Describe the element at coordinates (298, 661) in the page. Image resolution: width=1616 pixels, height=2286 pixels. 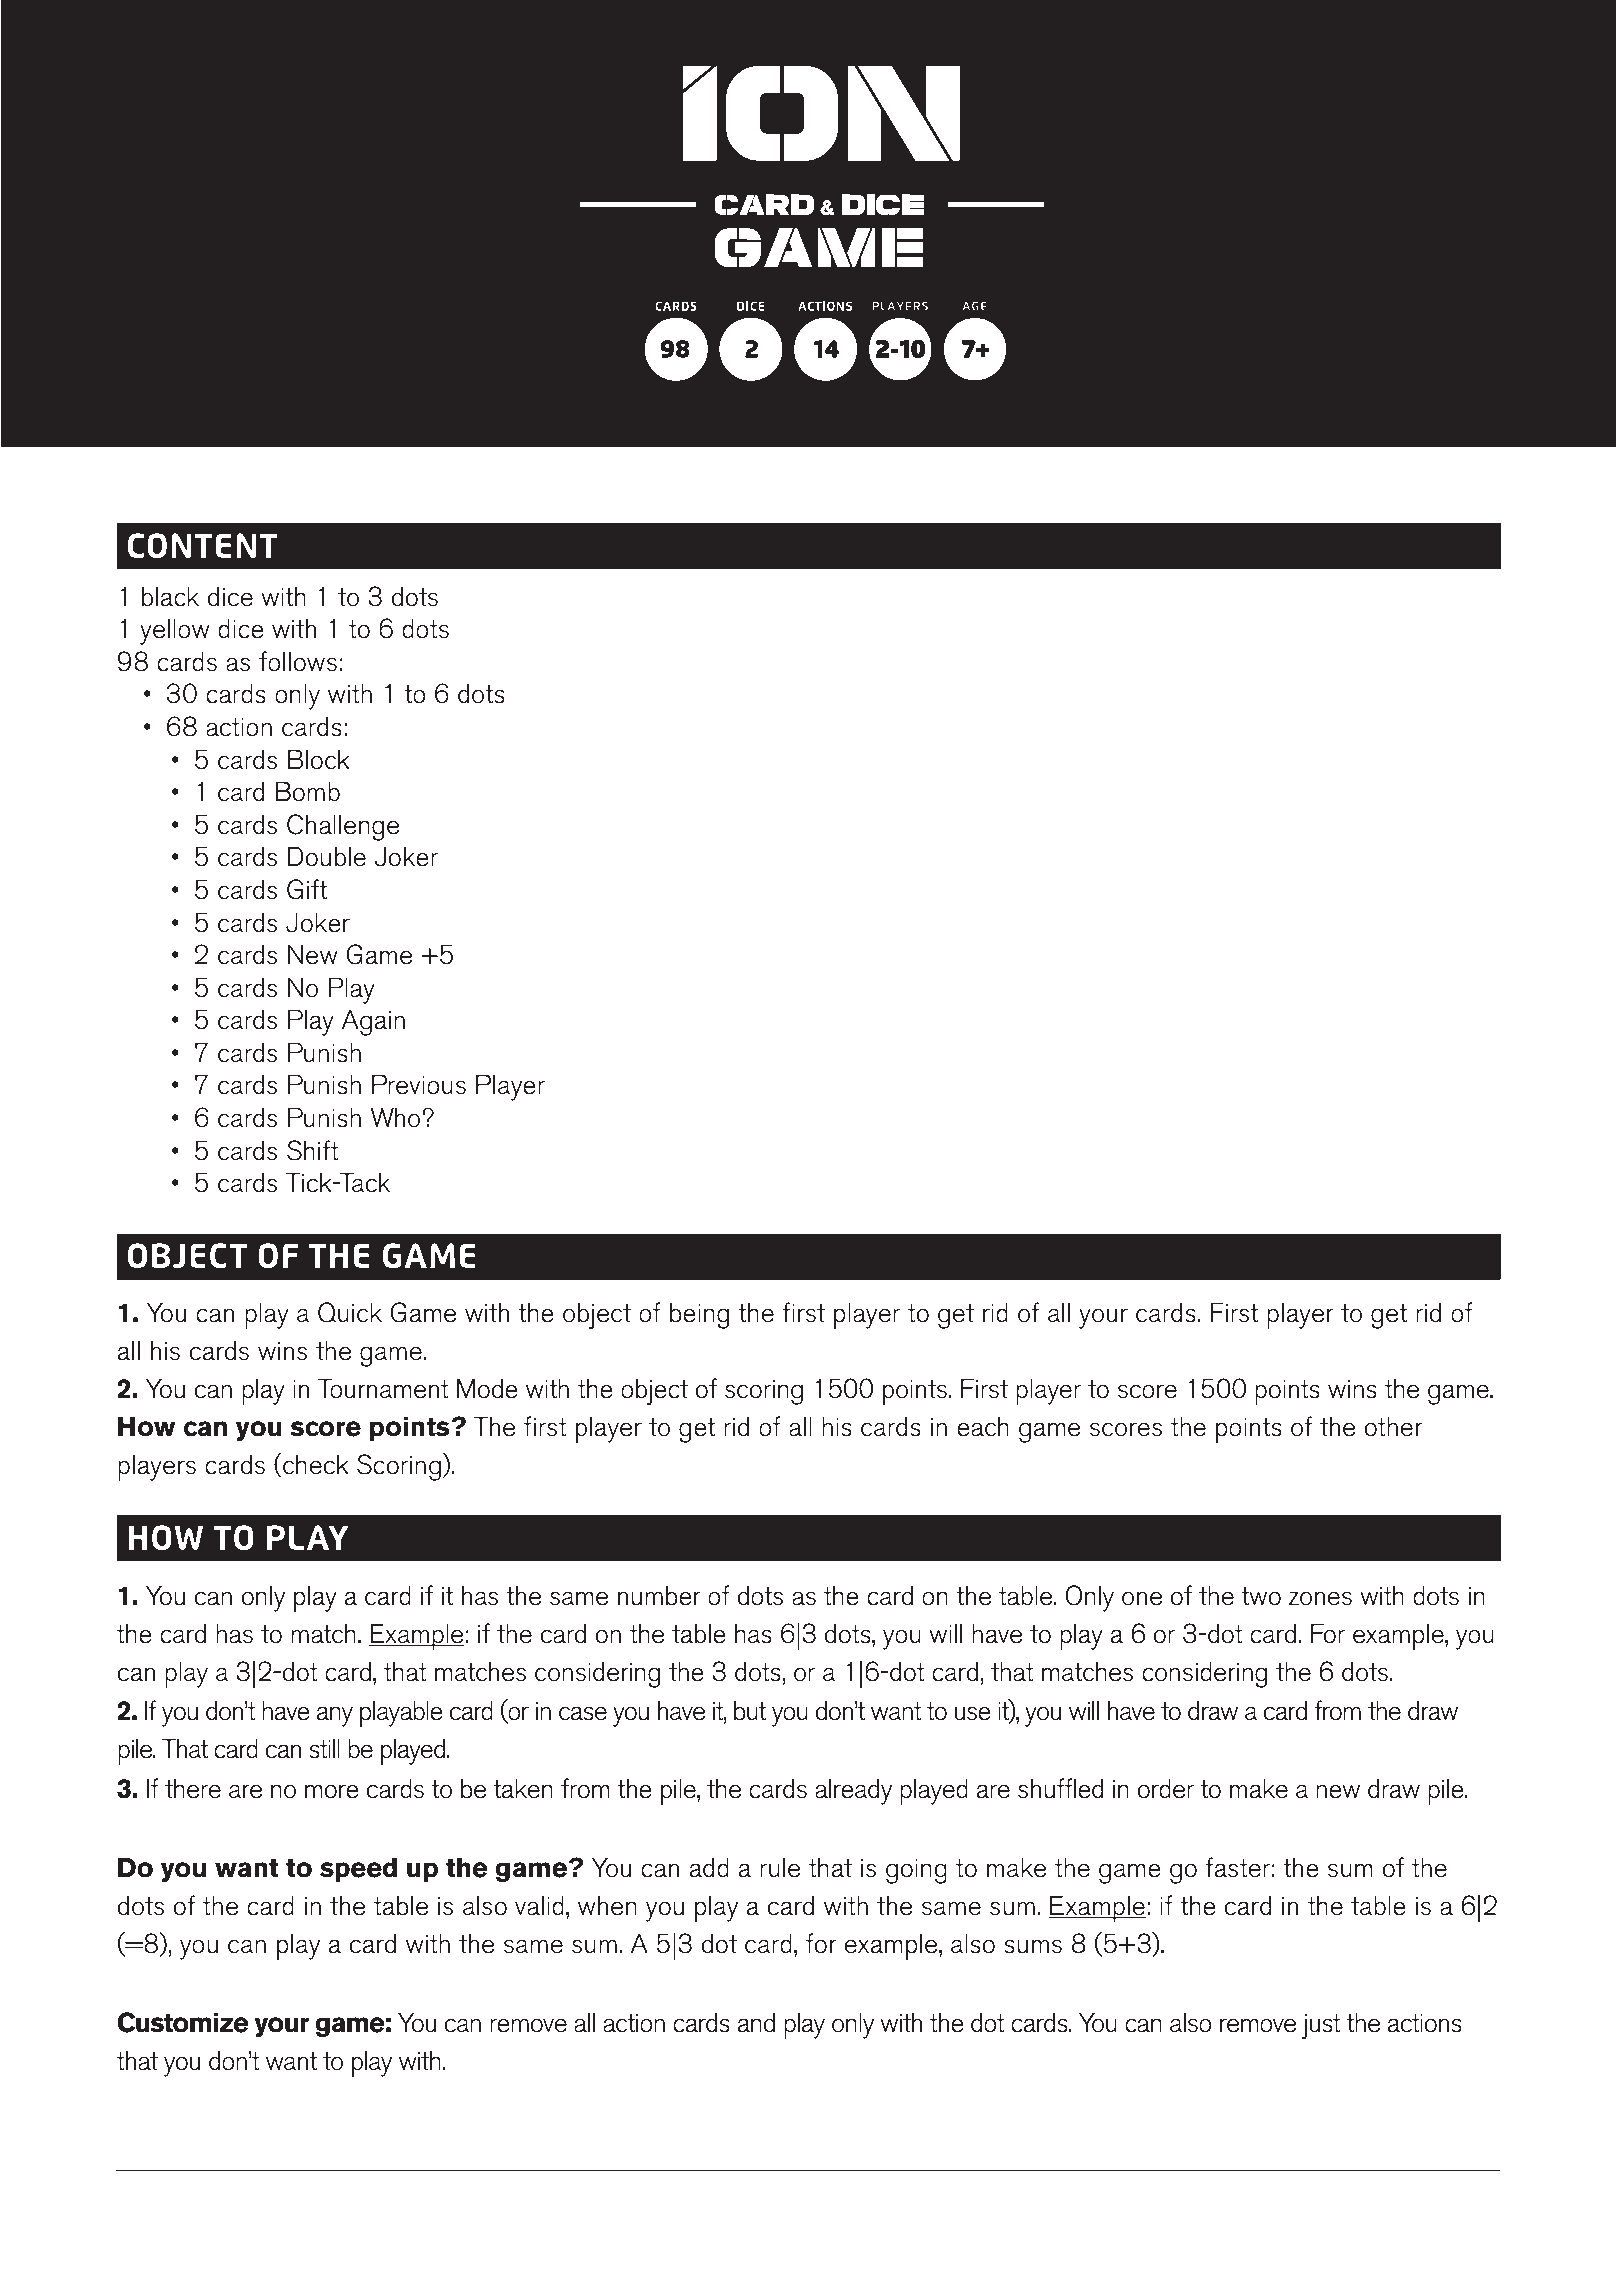
I see `follows` at that location.
